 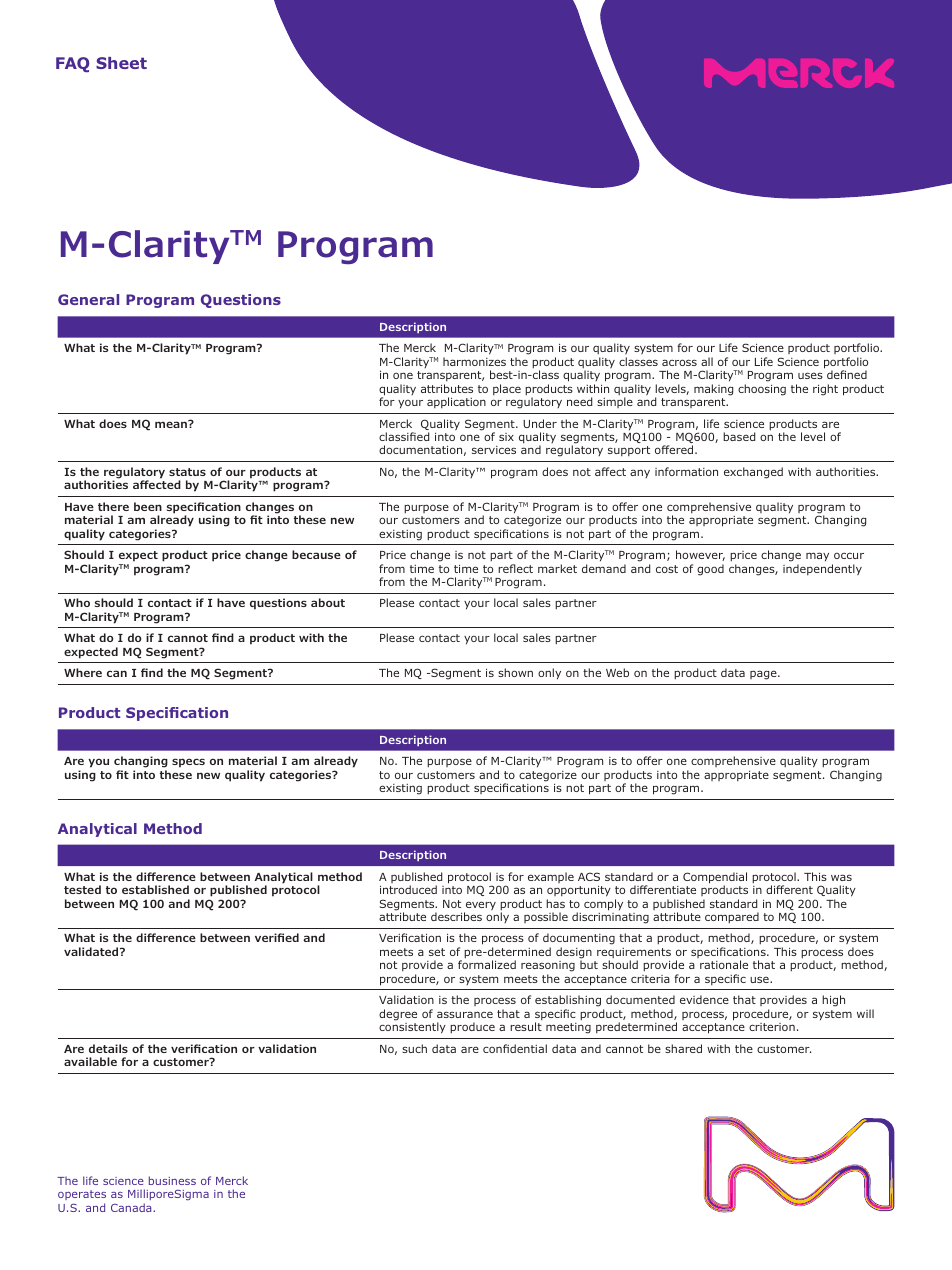 What do you see at coordinates (121, 63) in the screenshot?
I see `Sheet` at bounding box center [121, 63].
